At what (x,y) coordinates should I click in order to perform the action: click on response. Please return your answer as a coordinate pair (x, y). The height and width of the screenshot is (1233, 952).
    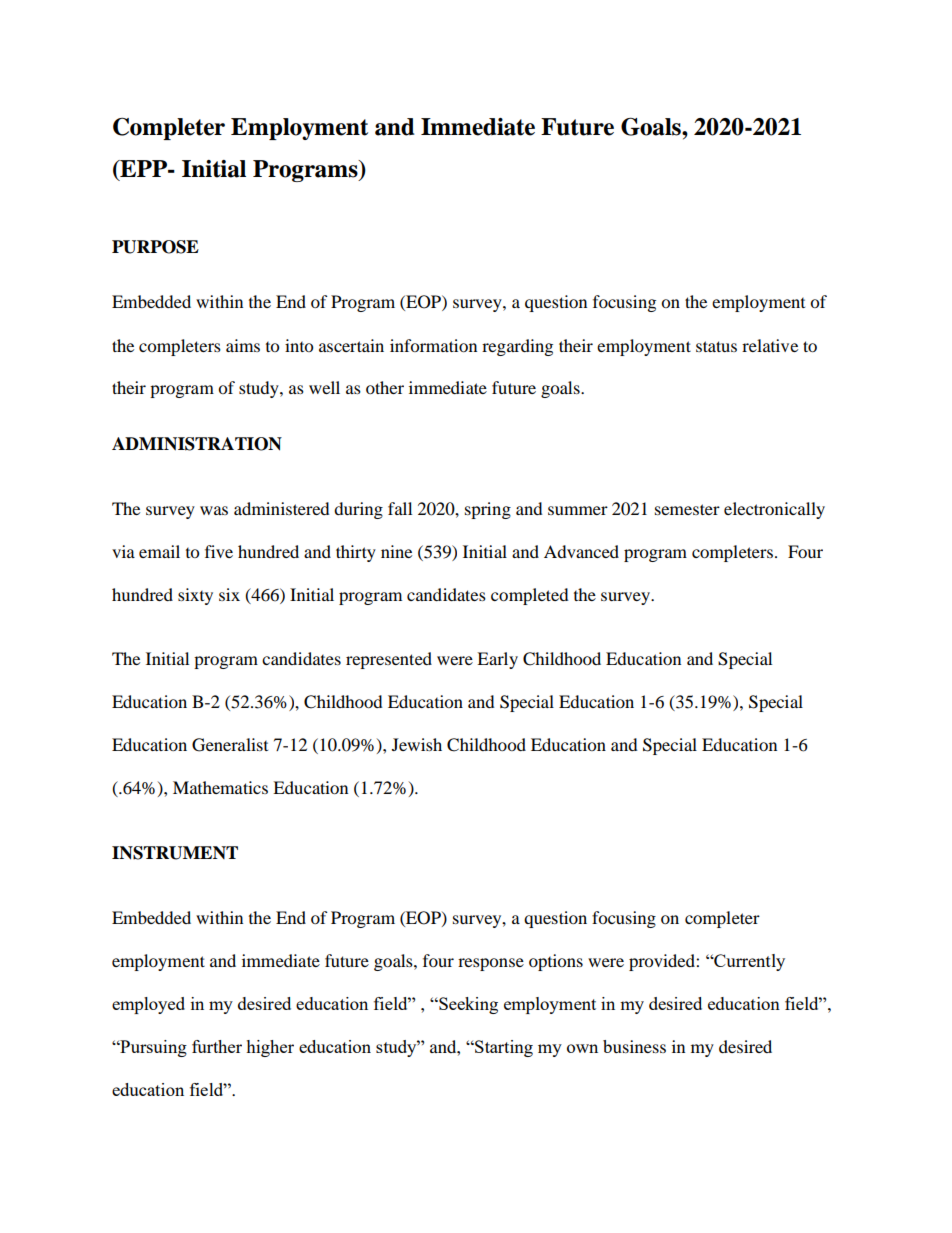
    Looking at the image, I should click on (491, 964).
